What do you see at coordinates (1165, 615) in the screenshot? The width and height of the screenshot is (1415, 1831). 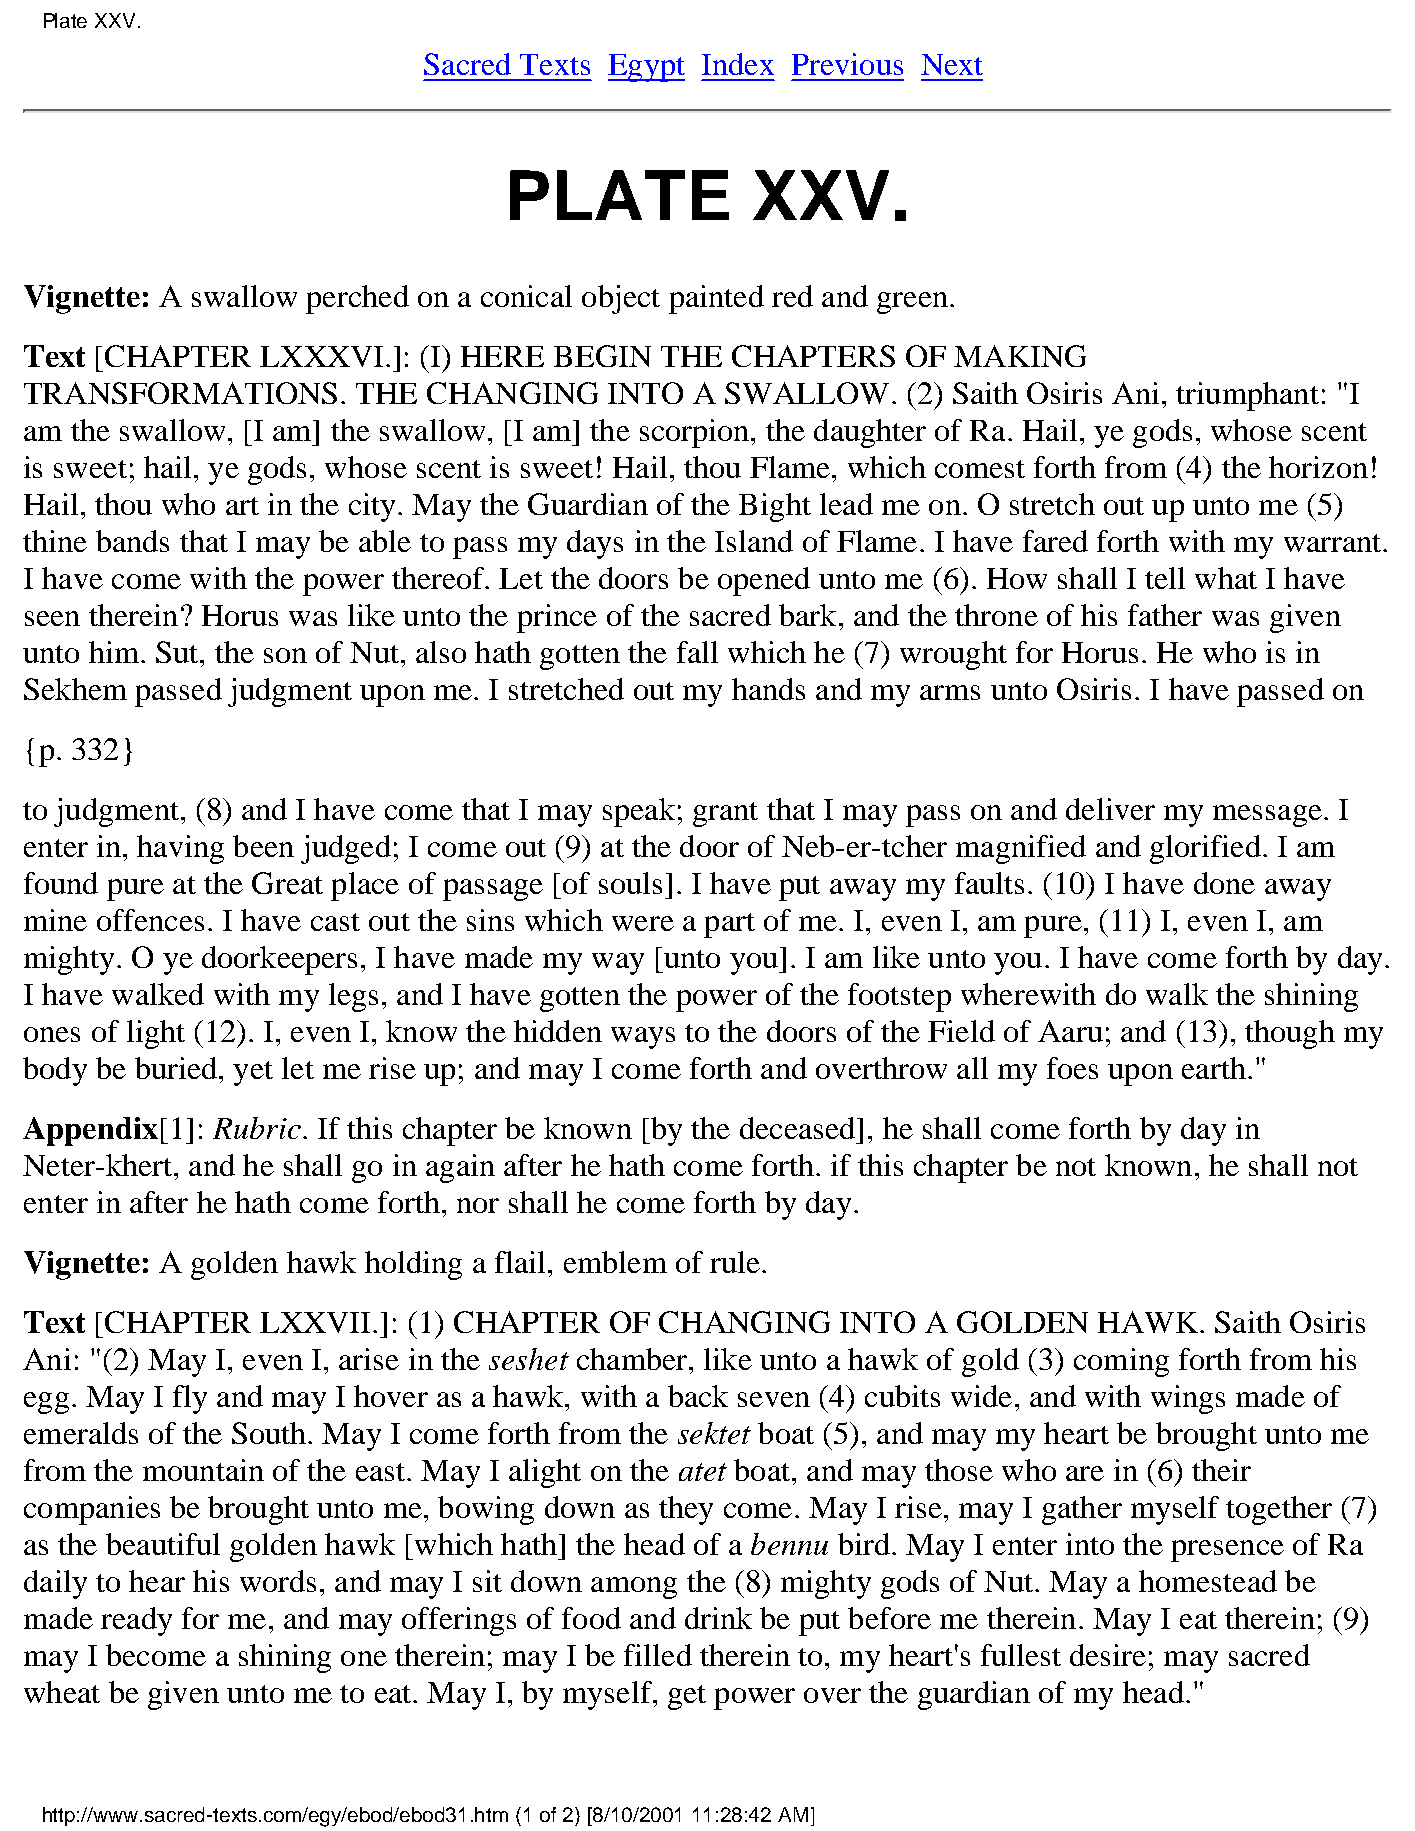 I see `father` at bounding box center [1165, 615].
